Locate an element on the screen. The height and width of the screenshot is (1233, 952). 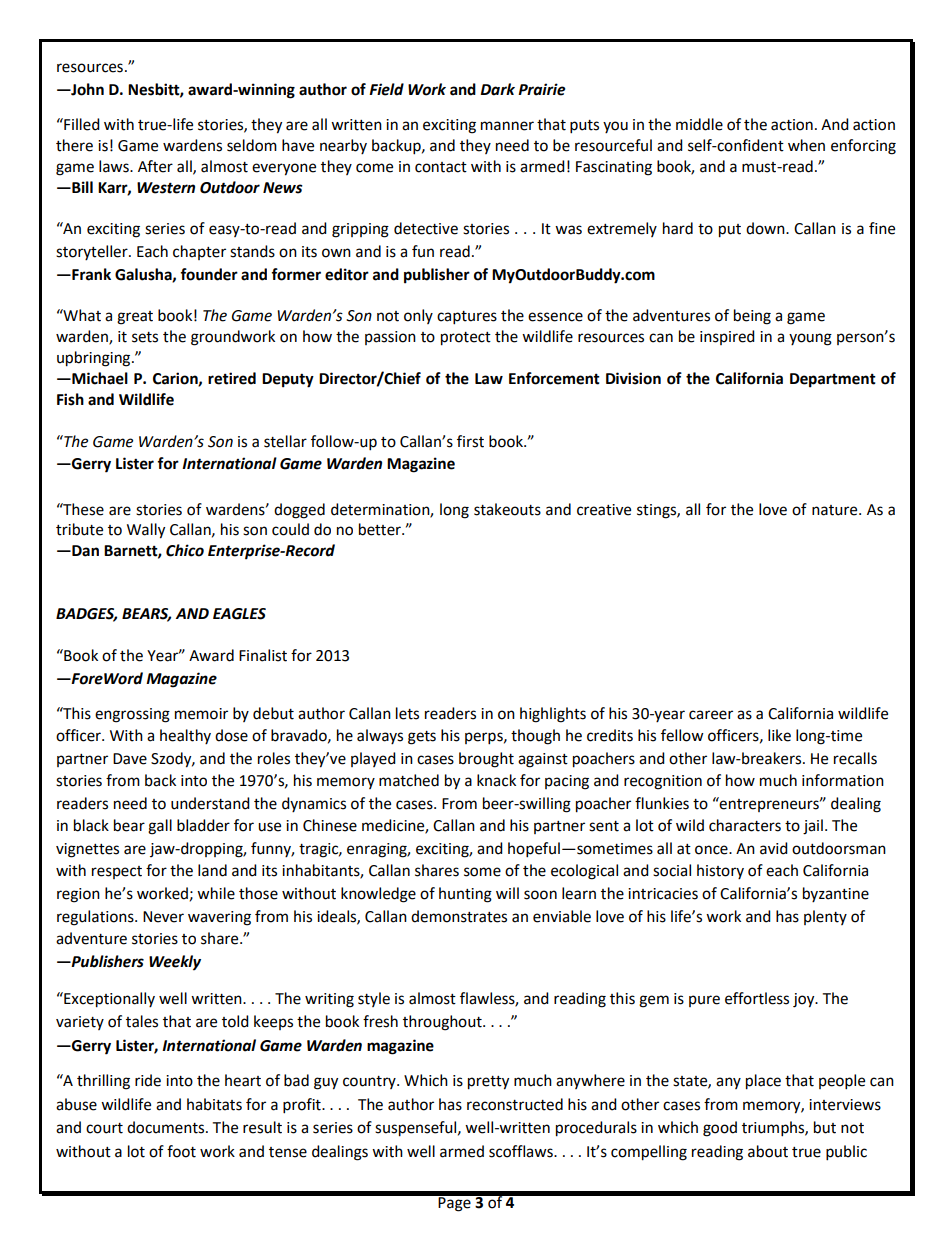
documents is located at coordinates (167, 1127).
